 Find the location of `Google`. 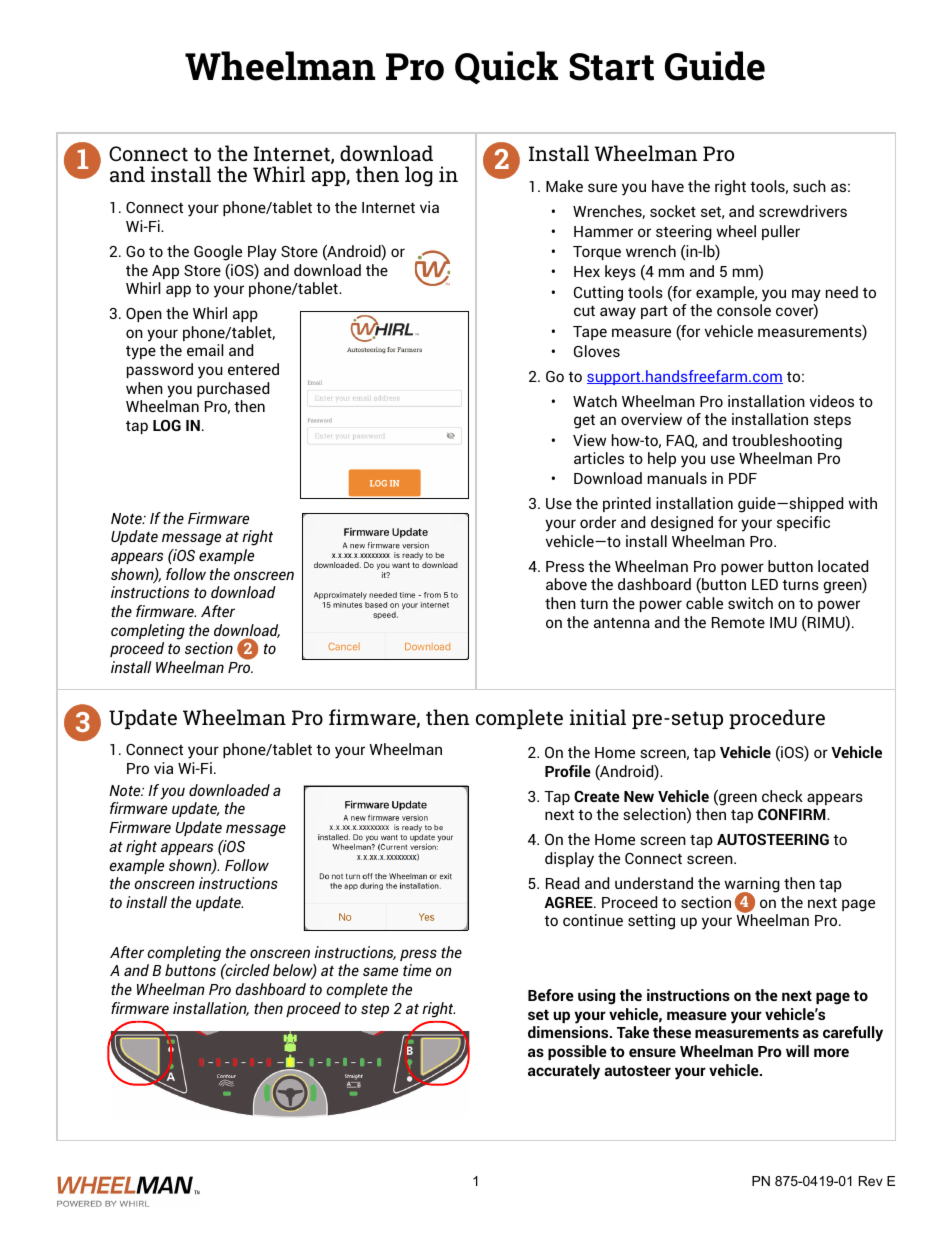

Google is located at coordinates (218, 253).
